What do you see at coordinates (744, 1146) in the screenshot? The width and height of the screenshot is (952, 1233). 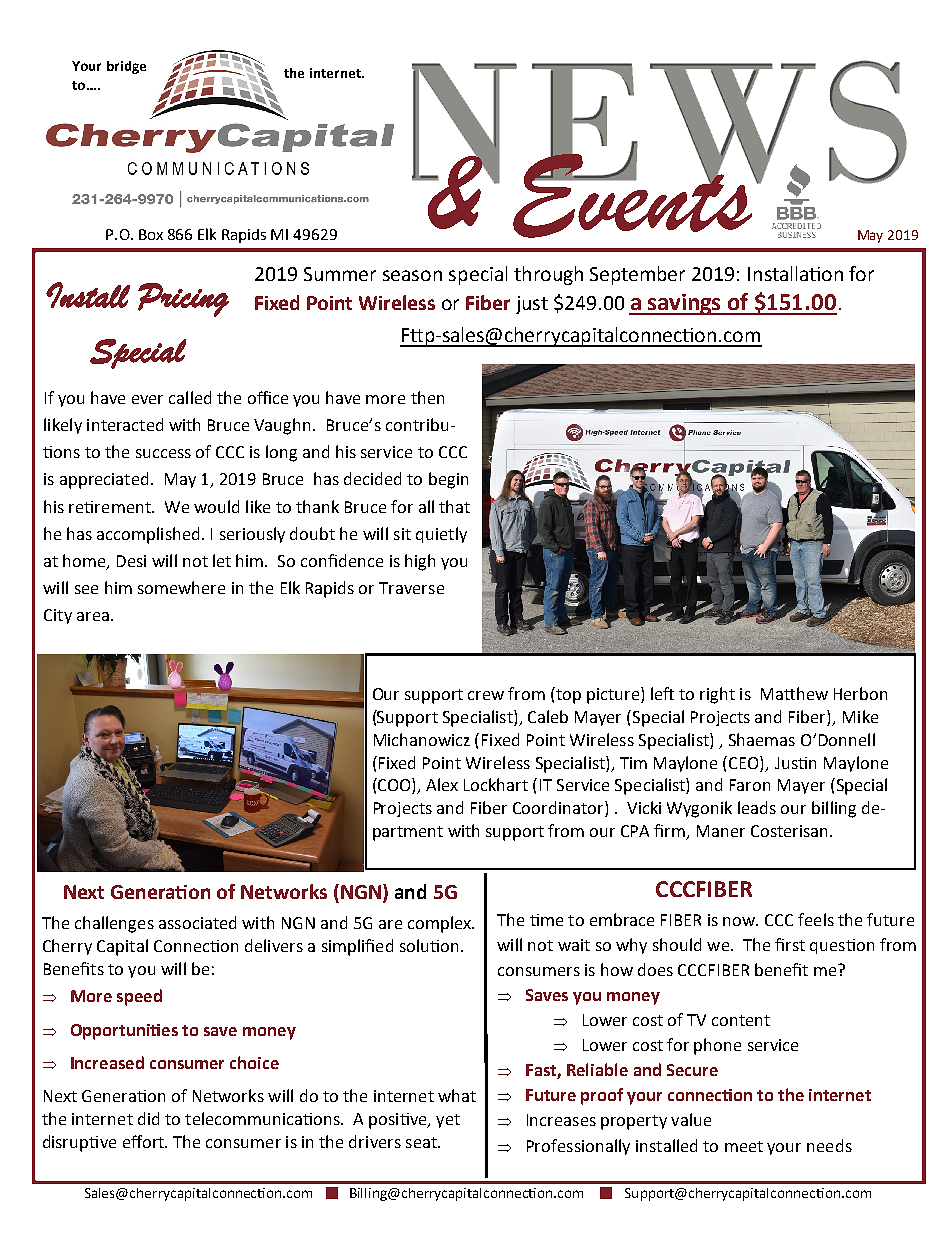 I see `meet` at bounding box center [744, 1146].
